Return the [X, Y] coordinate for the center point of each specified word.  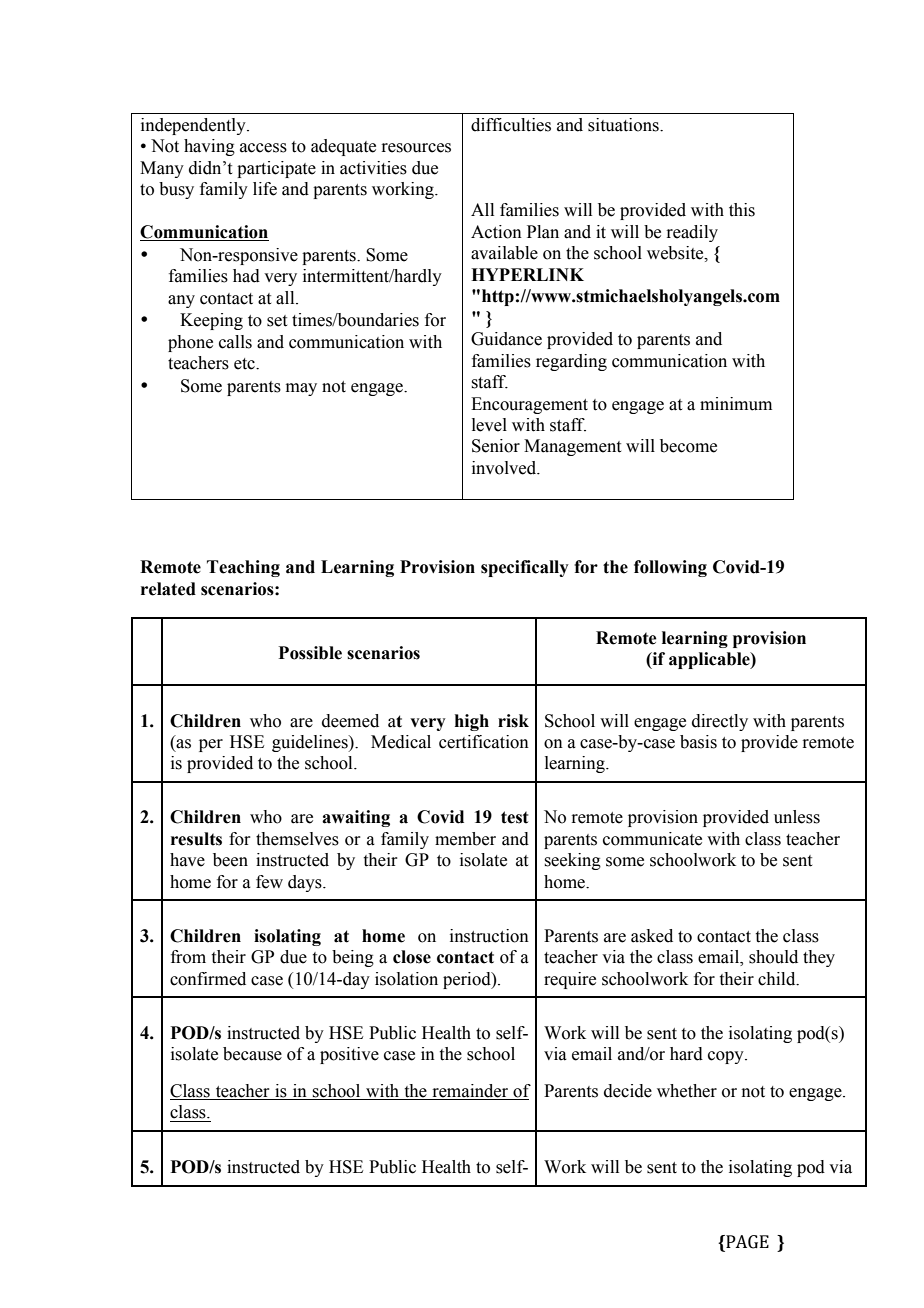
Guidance [506, 339]
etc [245, 364]
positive [349, 1055]
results [196, 839]
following [670, 568]
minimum [736, 404]
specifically [525, 568]
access [263, 148]
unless [797, 817]
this [742, 210]
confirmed [208, 979]
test [514, 817]
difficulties [511, 125]
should [773, 957]
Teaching [243, 568]
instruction [489, 936]
